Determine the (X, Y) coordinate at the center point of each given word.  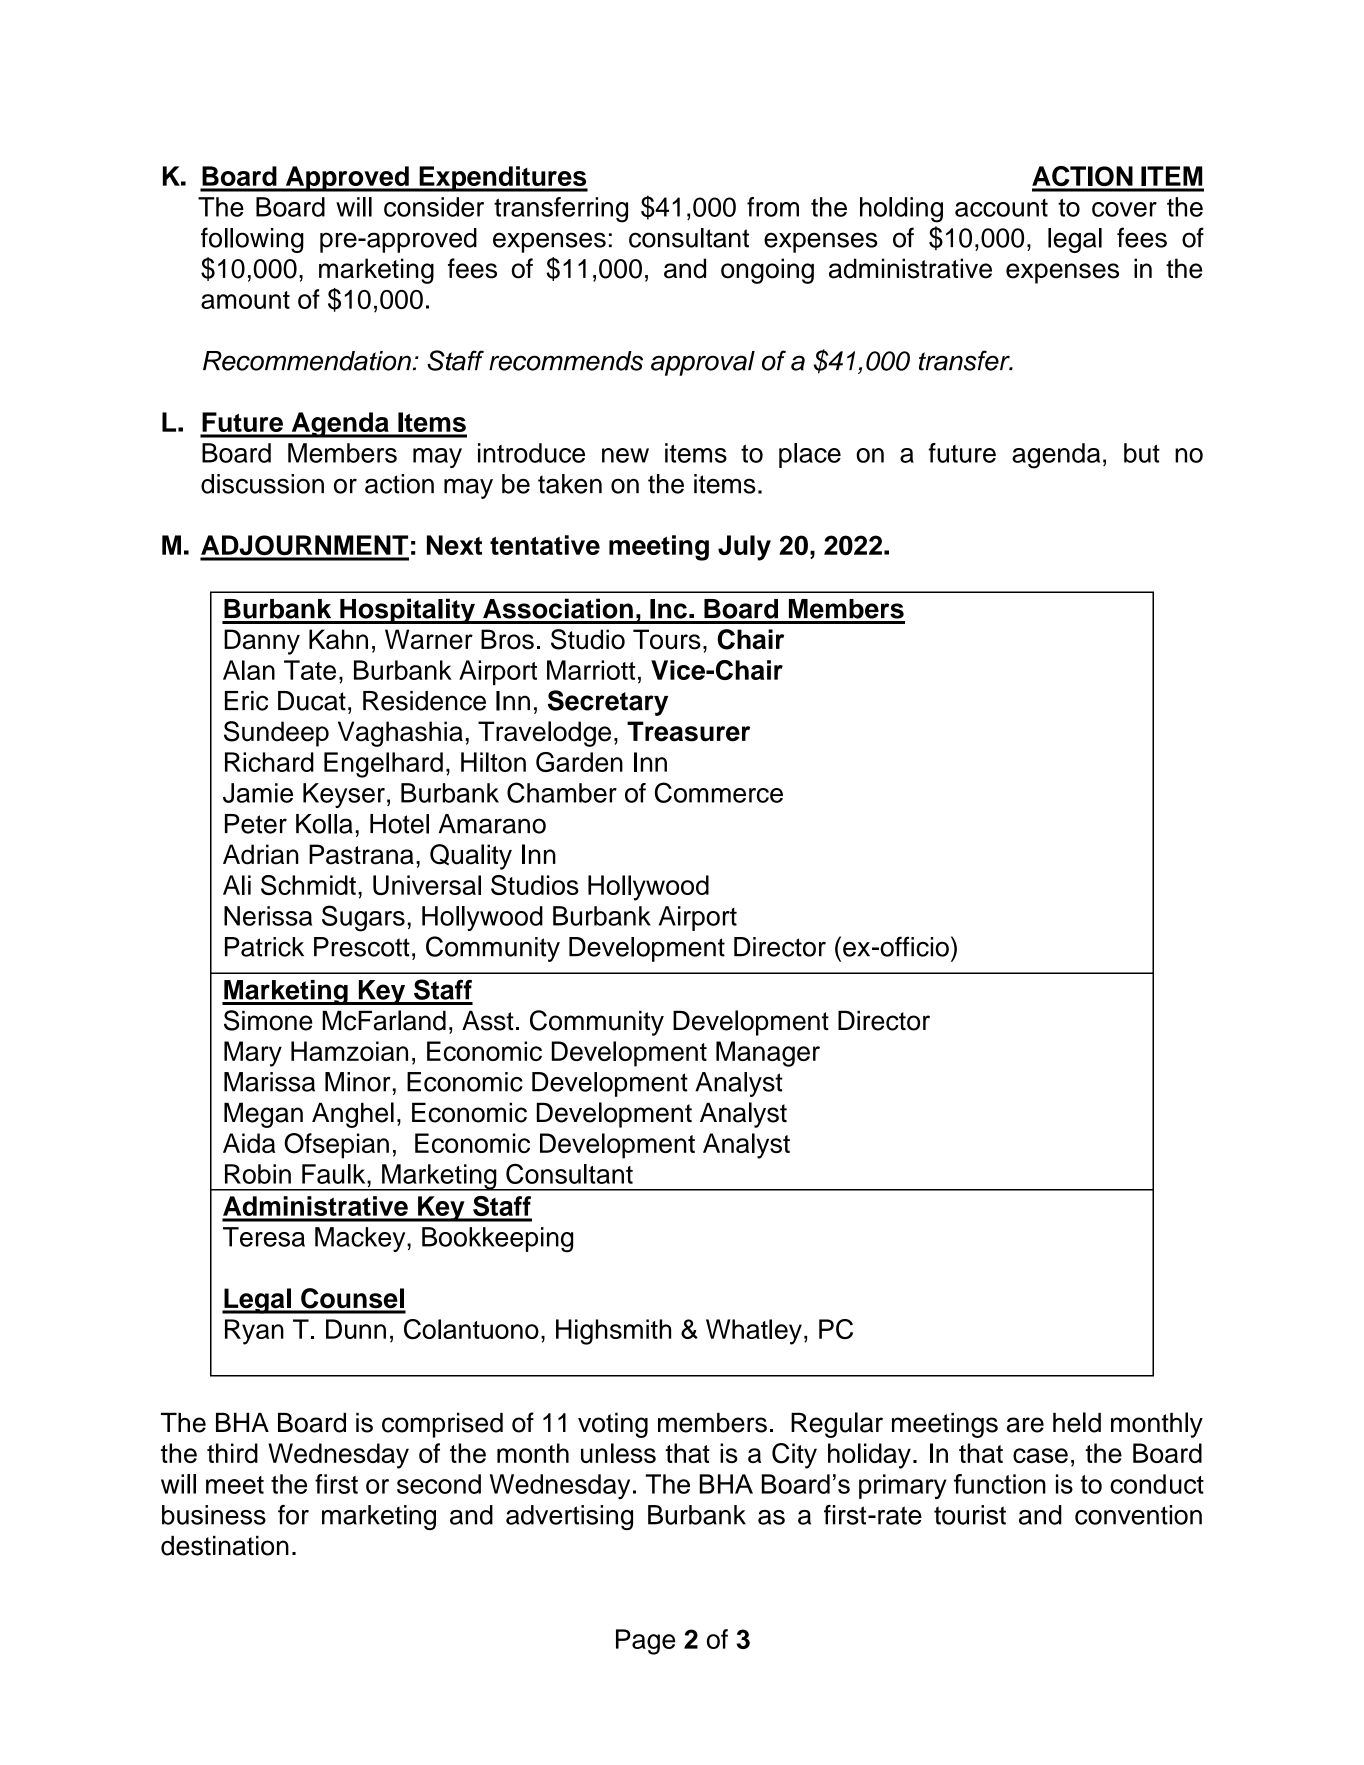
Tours (667, 639)
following (252, 240)
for (293, 1515)
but (1142, 453)
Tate (310, 670)
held (1077, 1422)
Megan (263, 1115)
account (1001, 208)
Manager (768, 1054)
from (773, 207)
